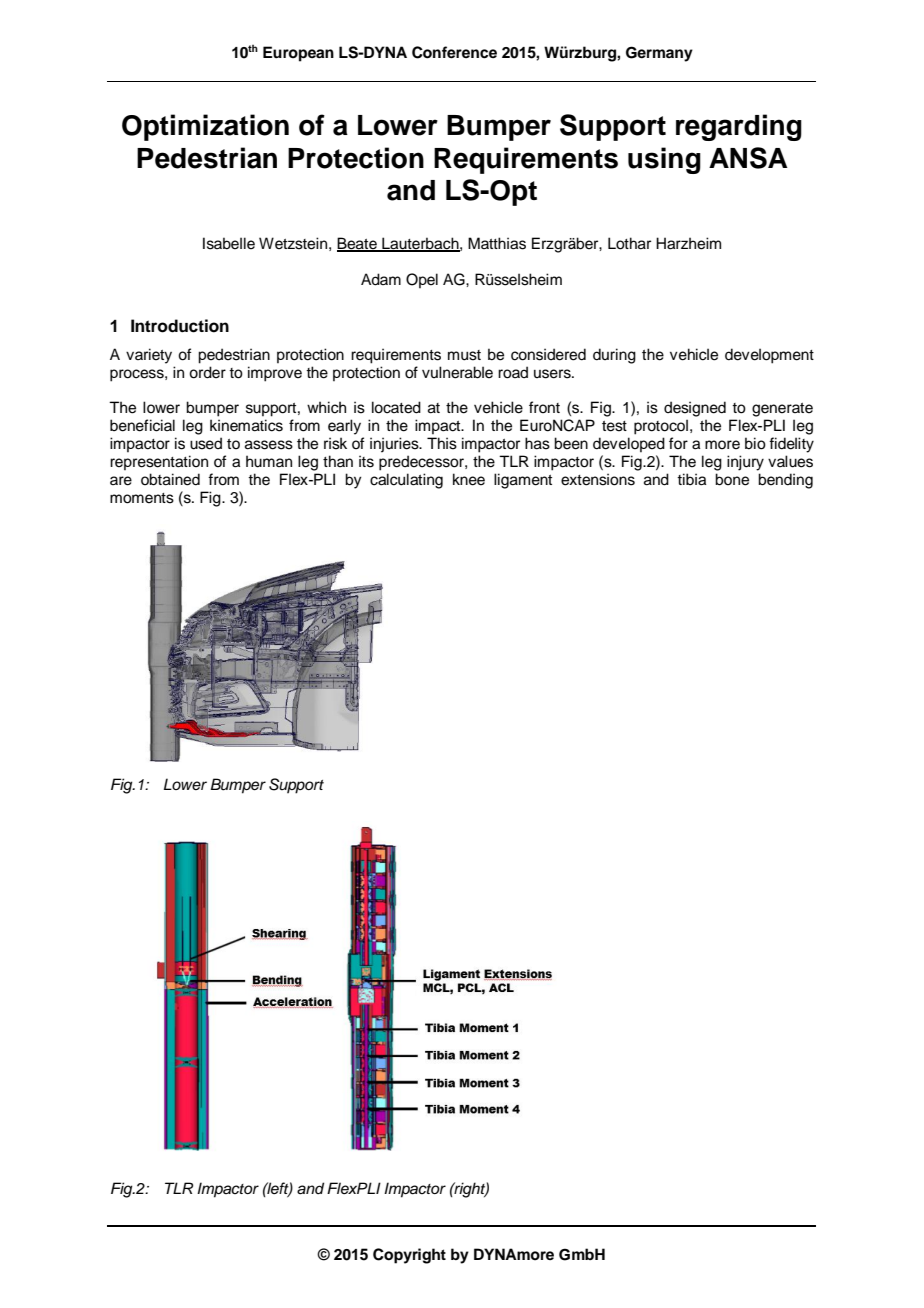 This screenshot has width=924, height=1308. What do you see at coordinates (664, 160) in the screenshot?
I see `using` at bounding box center [664, 160].
